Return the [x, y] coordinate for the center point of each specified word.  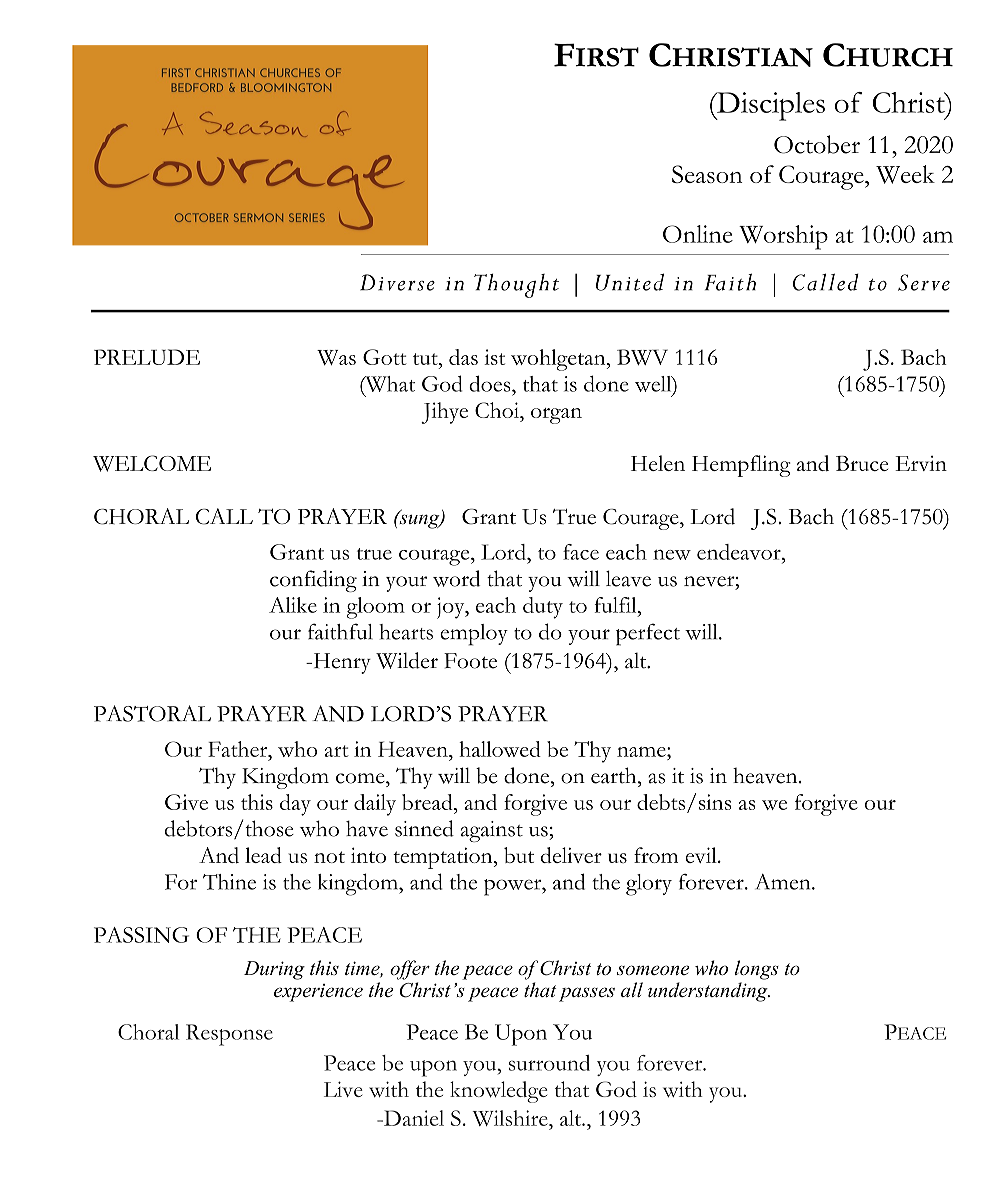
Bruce [862, 463]
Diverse [397, 282]
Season [707, 174]
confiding [313, 581]
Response [229, 1035]
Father [239, 749]
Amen [784, 882]
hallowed [500, 749]
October [817, 144]
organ [556, 416]
